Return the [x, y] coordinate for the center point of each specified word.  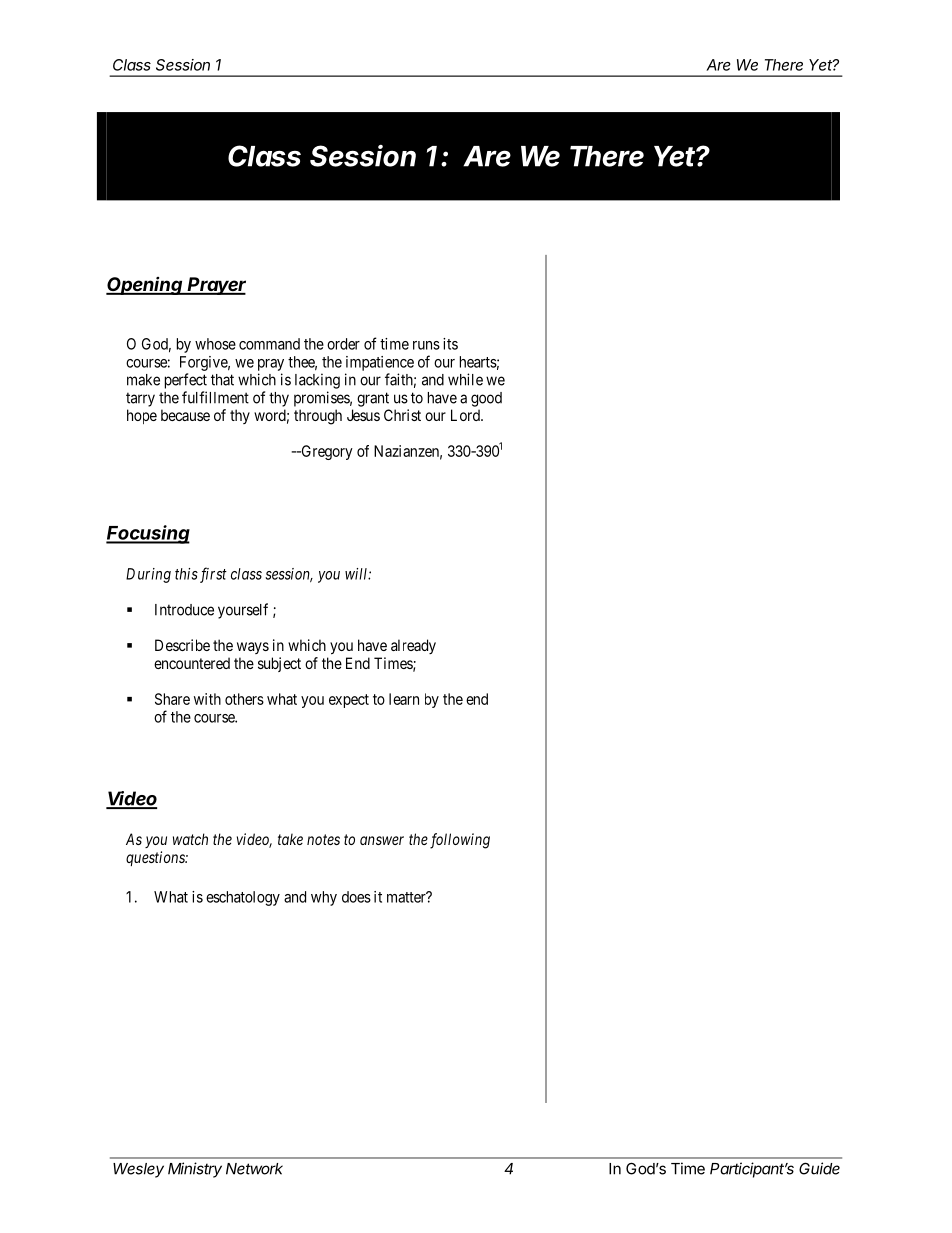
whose [215, 344]
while [465, 379]
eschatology [243, 898]
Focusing [148, 534]
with [207, 699]
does [356, 897]
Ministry [195, 1170]
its [450, 344]
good [486, 399]
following [460, 841]
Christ [402, 415]
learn [404, 699]
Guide [819, 1168]
